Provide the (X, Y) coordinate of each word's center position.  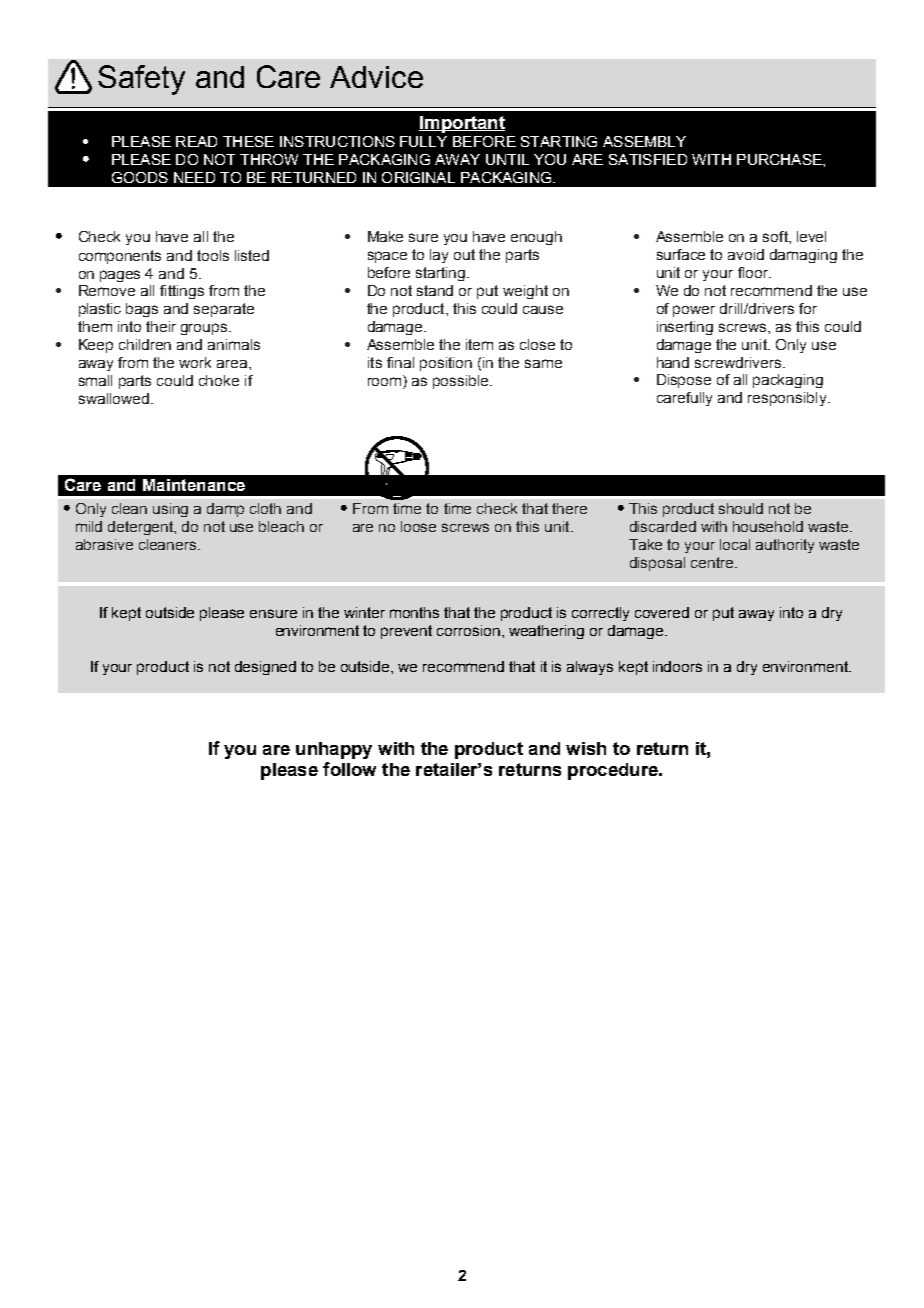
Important (462, 124)
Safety (141, 80)
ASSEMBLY (644, 141)
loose (418, 526)
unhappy (334, 750)
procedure (614, 771)
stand (435, 290)
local (735, 544)
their (161, 326)
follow (349, 769)
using (170, 510)
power (694, 311)
